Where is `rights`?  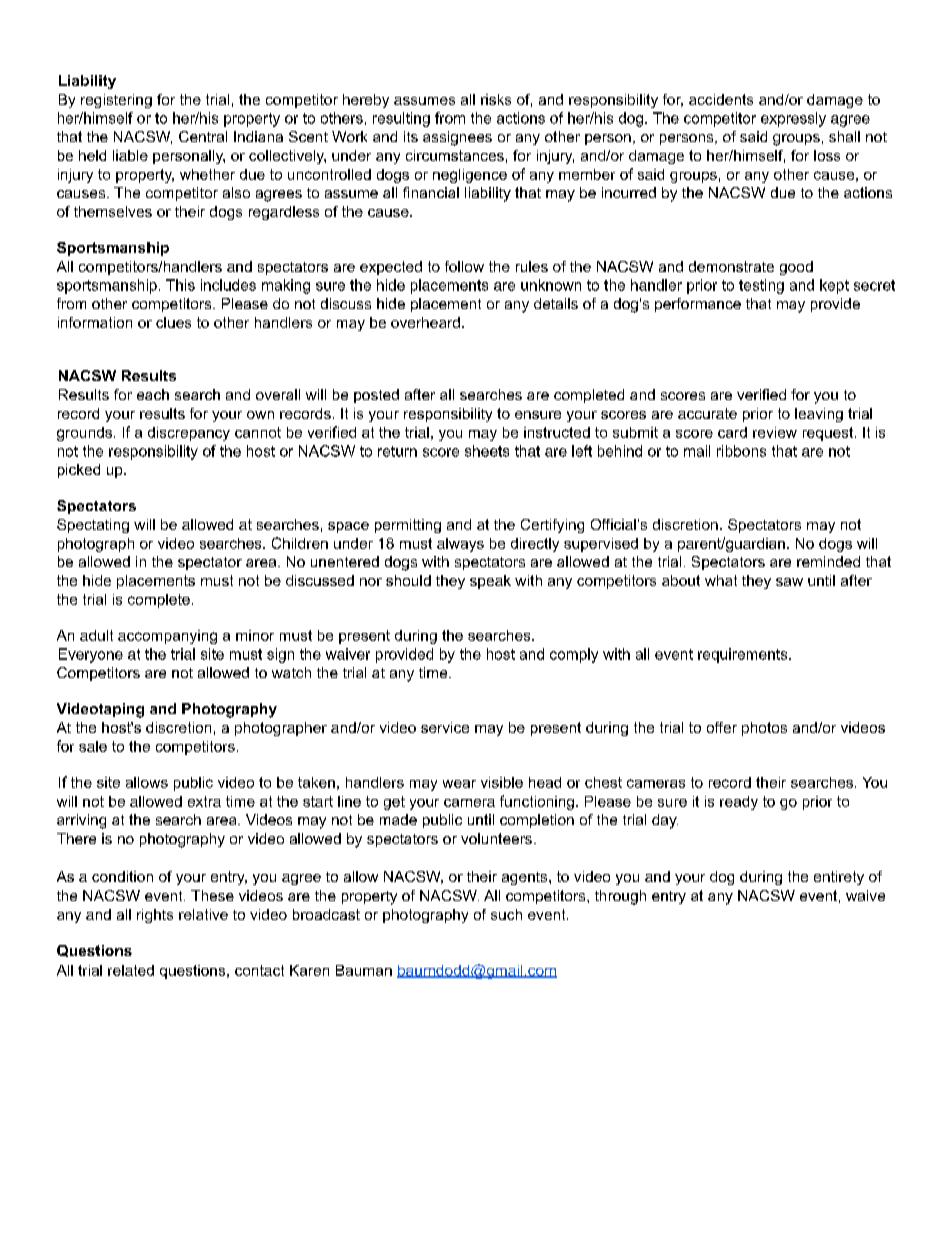
rights is located at coordinates (155, 916).
